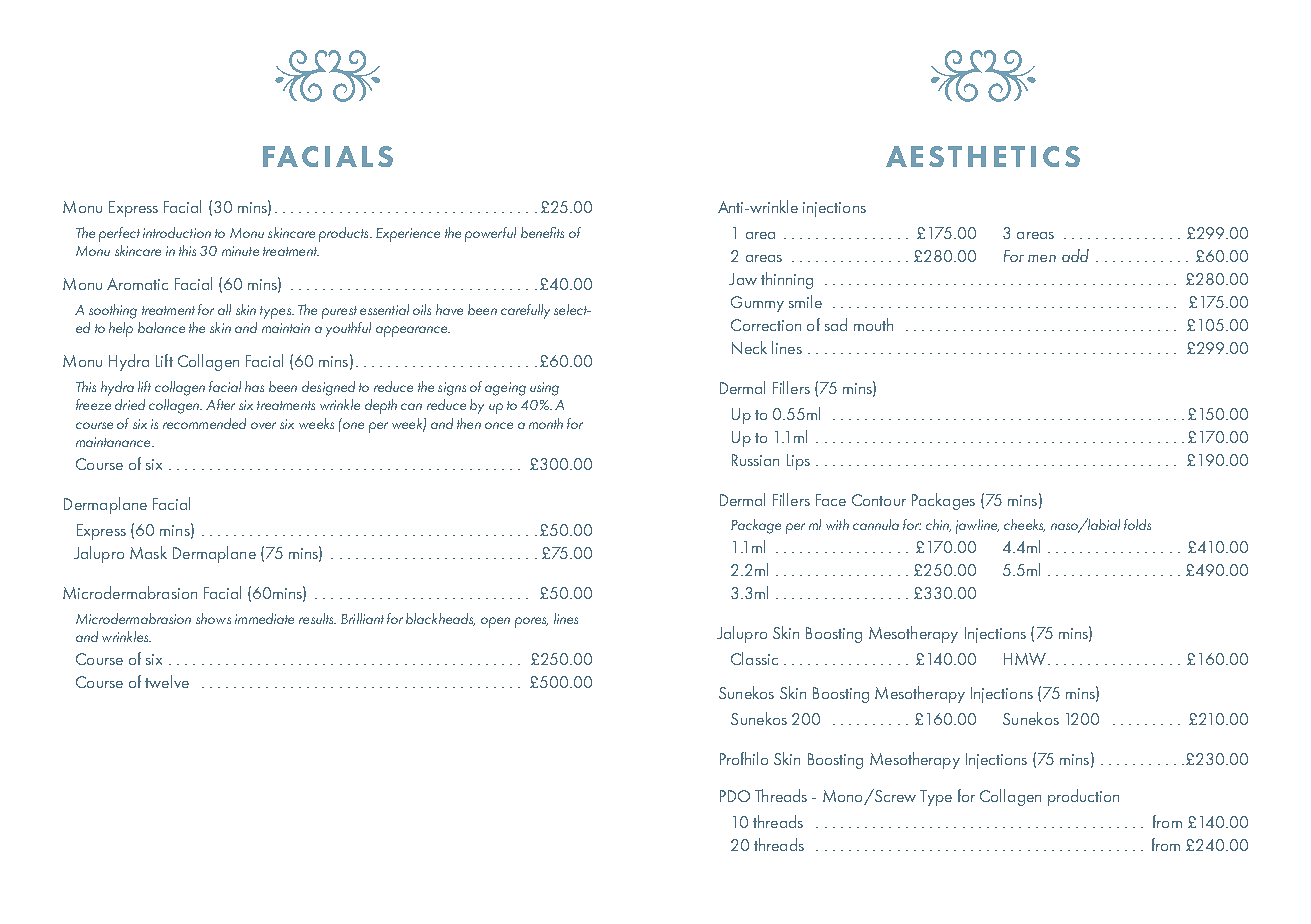 The image size is (1311, 924). What do you see at coordinates (542, 232) in the screenshot?
I see `benefits` at bounding box center [542, 232].
